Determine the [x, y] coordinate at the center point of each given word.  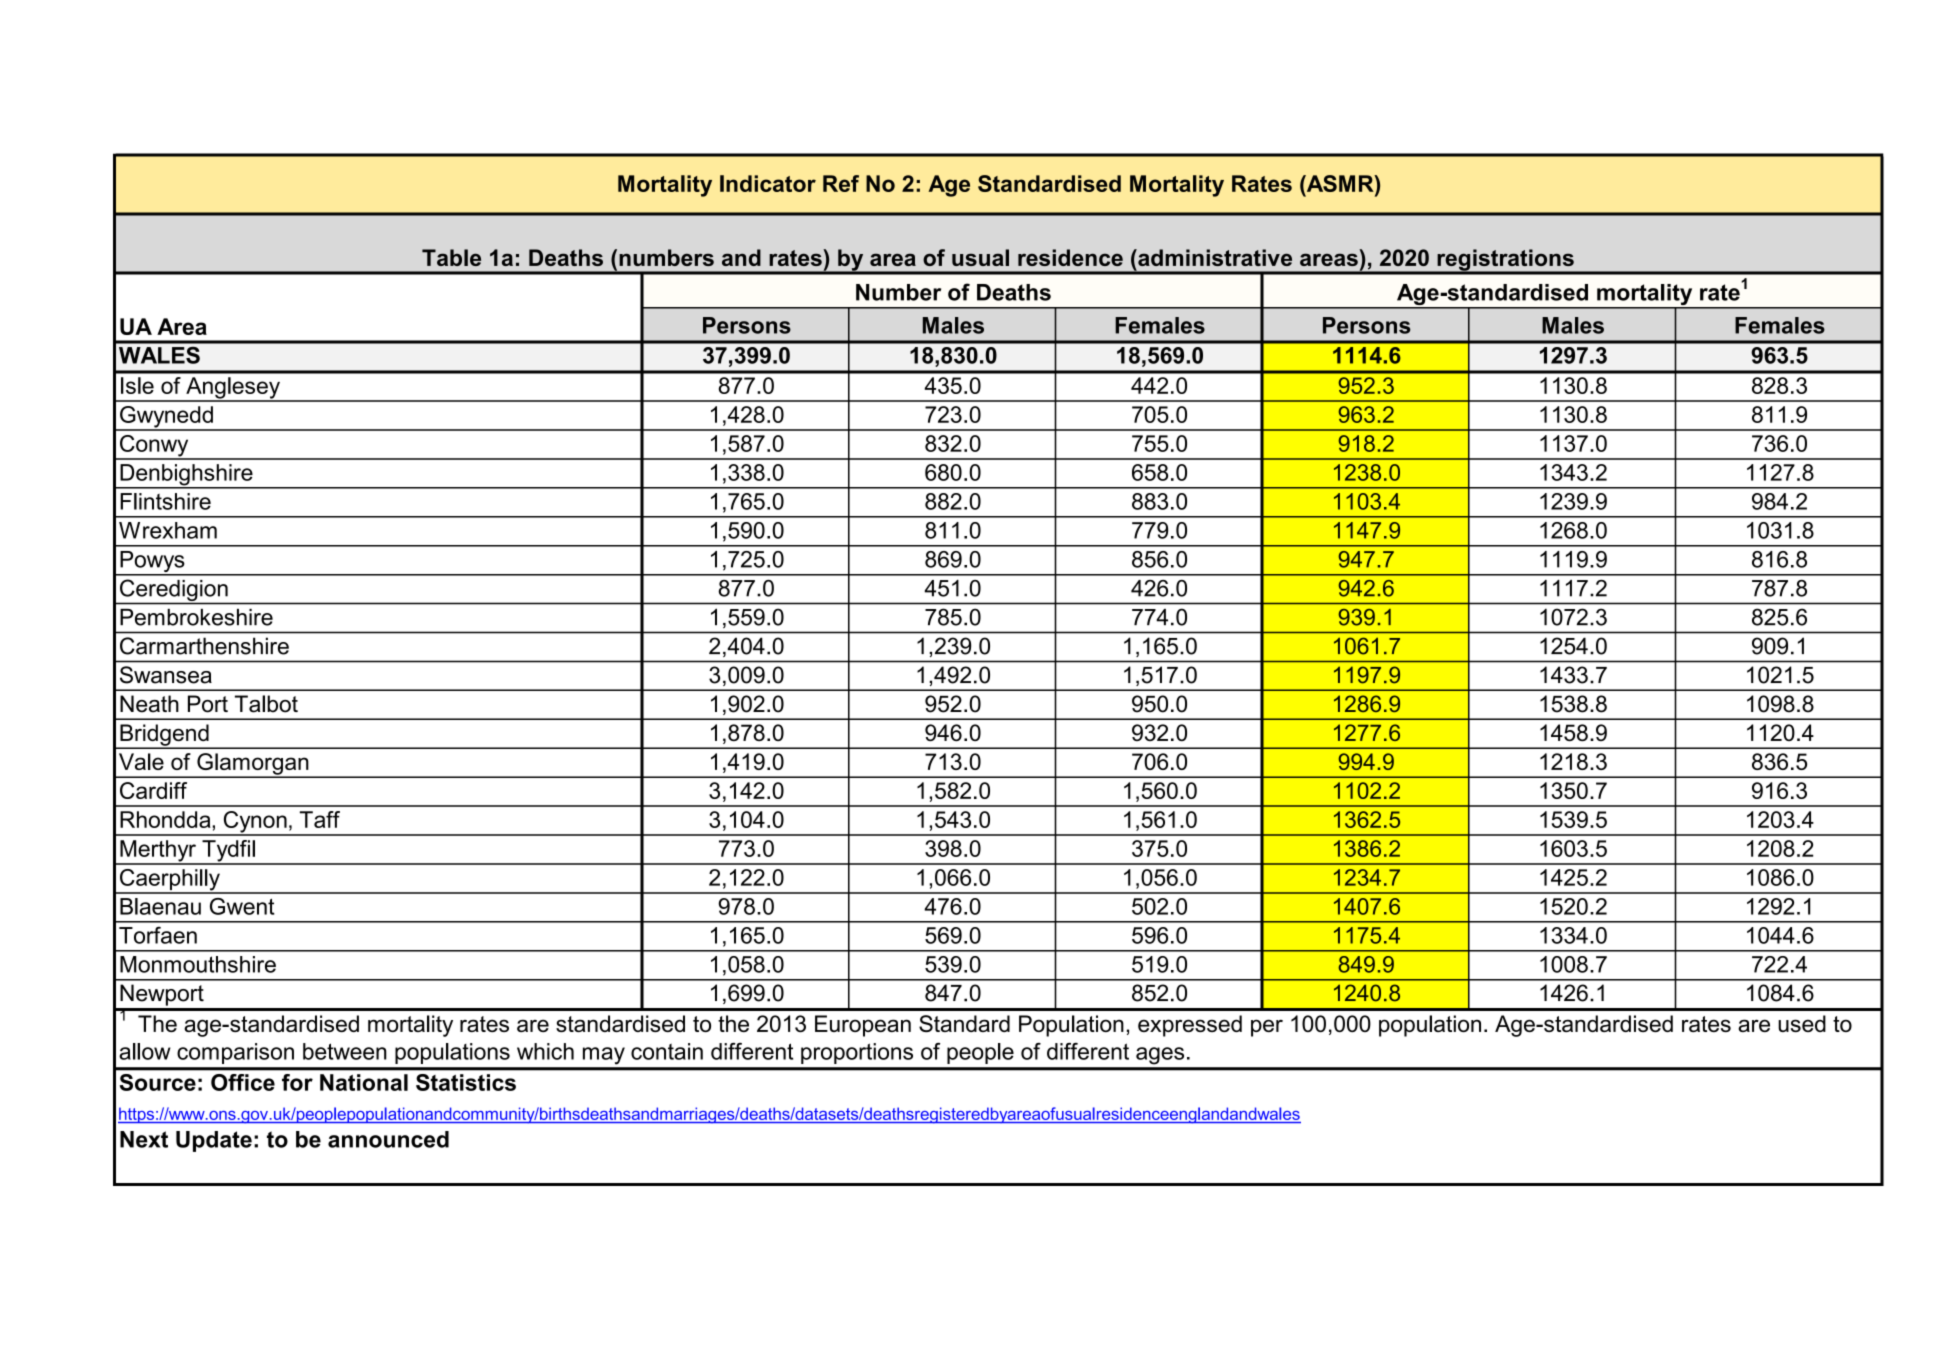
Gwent [242, 906]
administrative [1214, 257]
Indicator [768, 183]
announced [388, 1139]
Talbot [266, 704]
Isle [137, 385]
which [545, 1051]
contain [667, 1051]
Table [451, 257]
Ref [841, 183]
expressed [1190, 1026]
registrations [1505, 261]
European [863, 1026]
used [1802, 1023]
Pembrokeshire [196, 617]
